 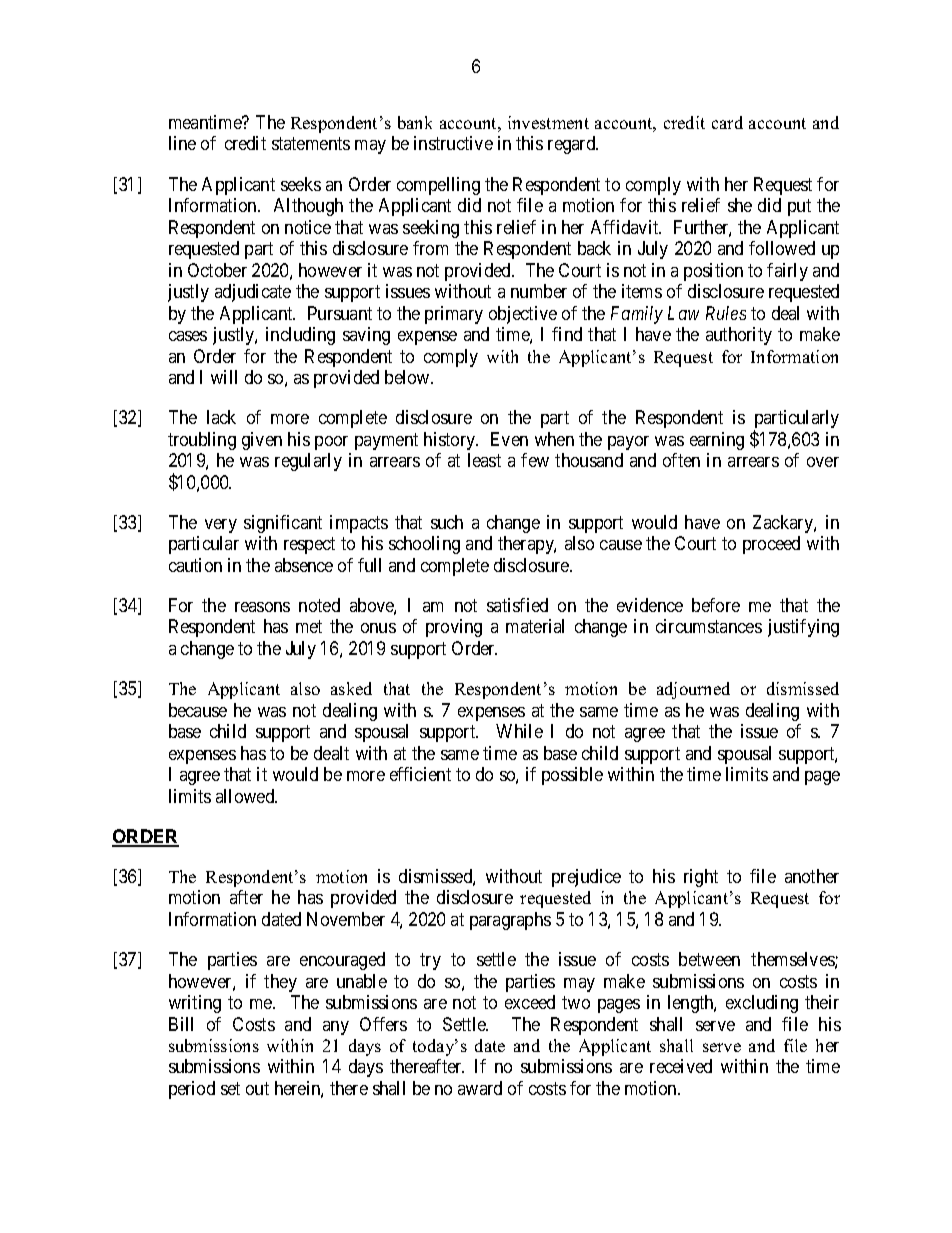 What do you see at coordinates (262, 607) in the screenshot?
I see `reasons` at bounding box center [262, 607].
